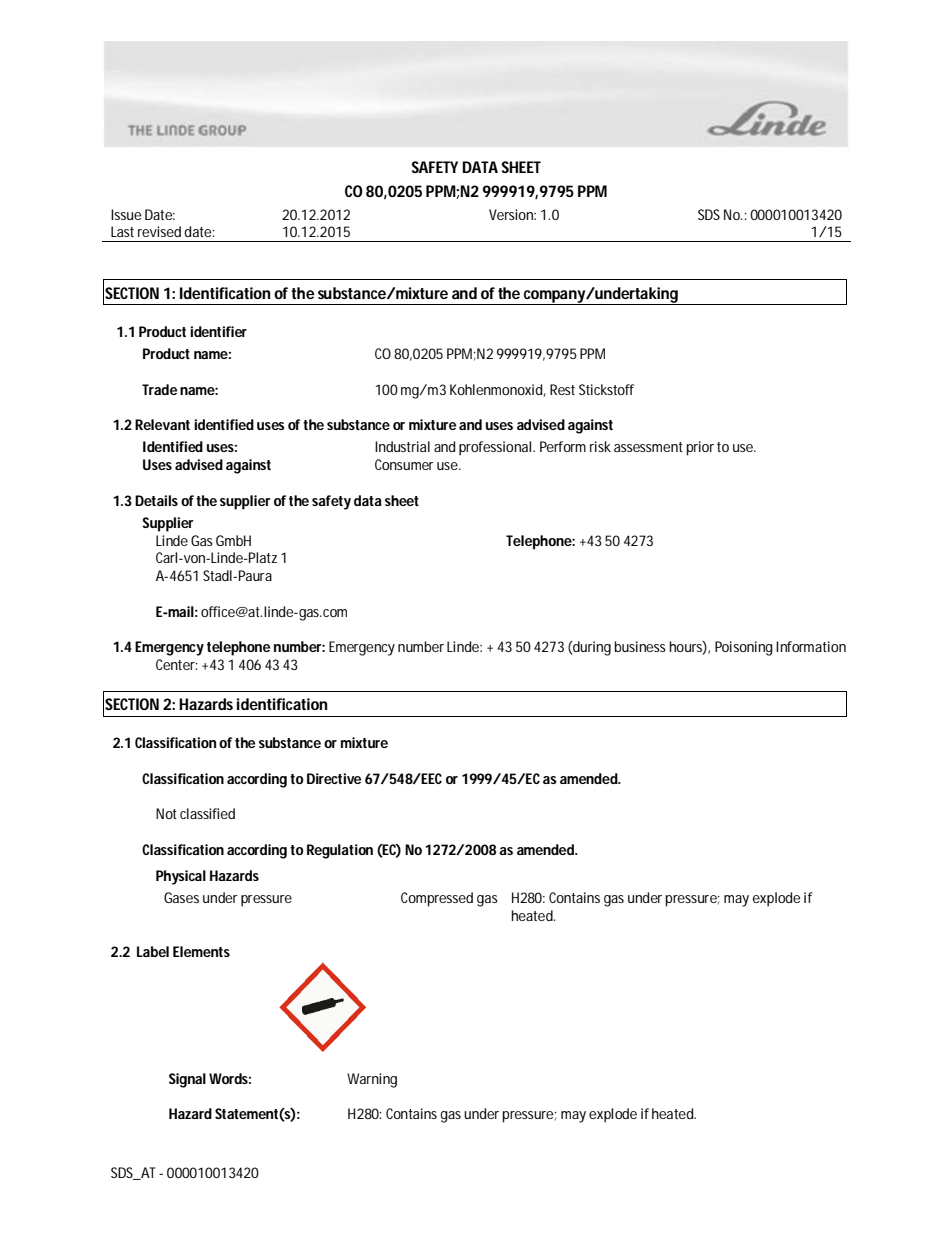 This screenshot has width=952, height=1233. What do you see at coordinates (372, 1080) in the screenshot?
I see `Warning` at bounding box center [372, 1080].
